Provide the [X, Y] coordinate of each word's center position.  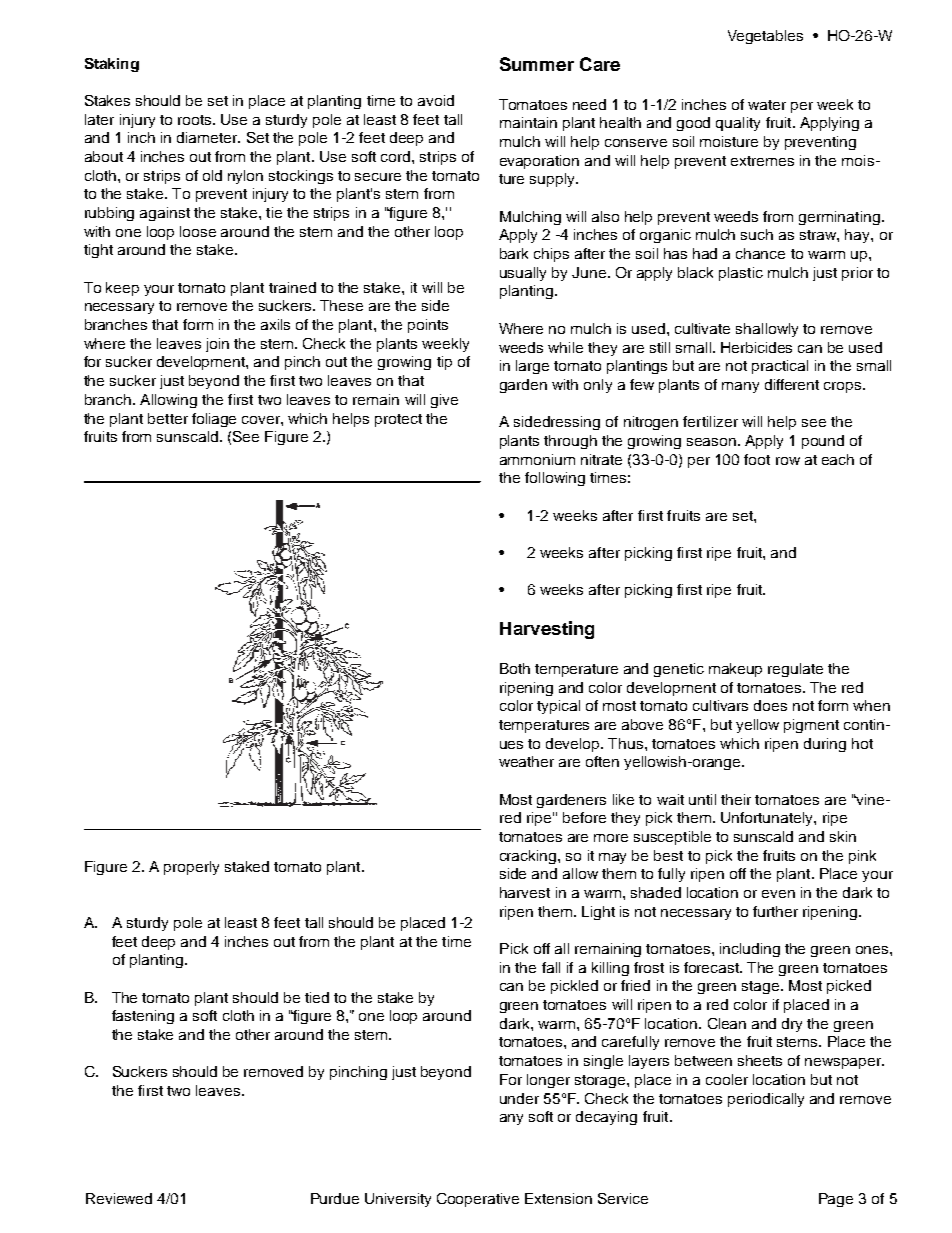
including [750, 950]
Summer [537, 64]
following [555, 479]
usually [523, 274]
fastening [143, 1017]
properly [191, 868]
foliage [214, 420]
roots [196, 120]
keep [122, 289]
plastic [741, 274]
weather [526, 761]
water [767, 105]
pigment [811, 726]
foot [757, 459]
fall [551, 967]
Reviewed [119, 1198]
